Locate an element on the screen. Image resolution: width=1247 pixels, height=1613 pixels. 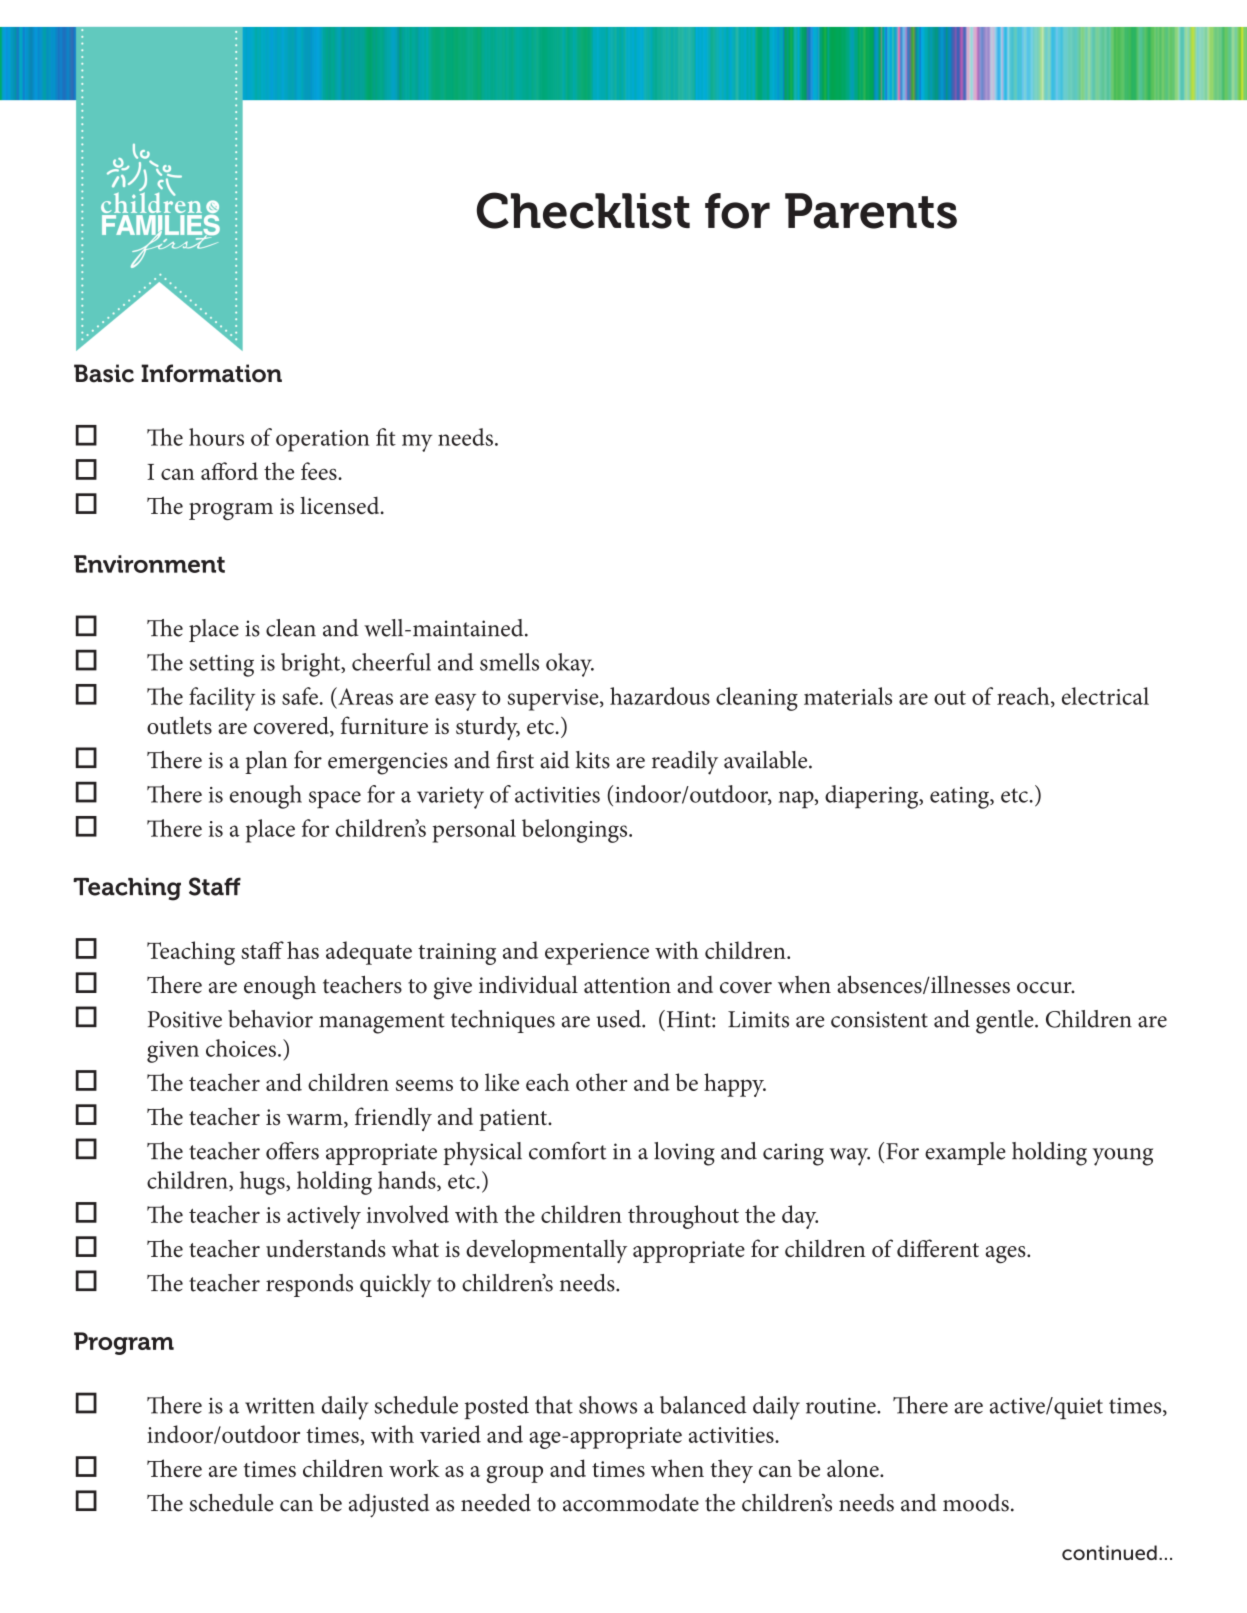
Checklist is located at coordinates (583, 210).
